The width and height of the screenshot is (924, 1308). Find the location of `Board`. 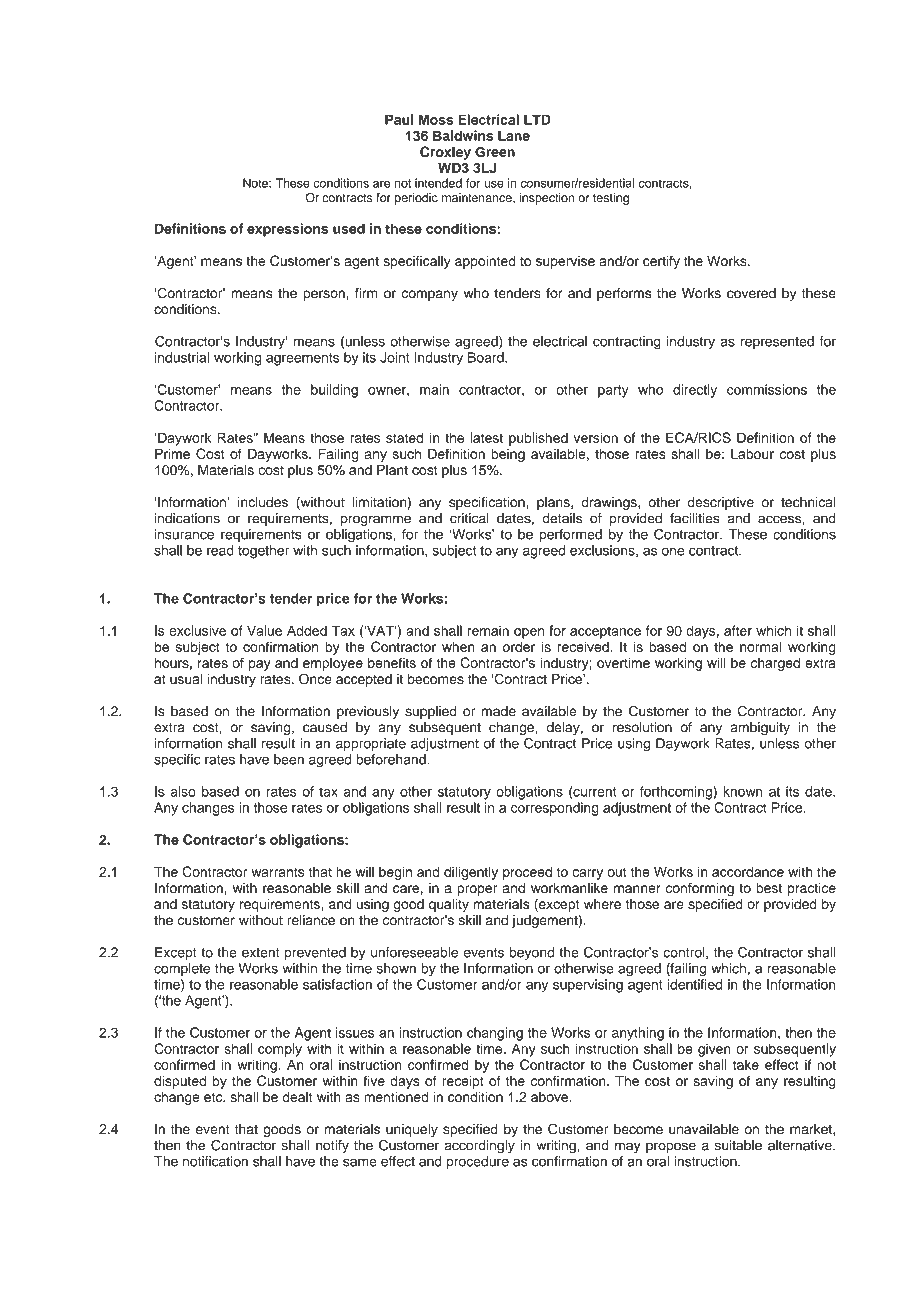

Board is located at coordinates (487, 357).
